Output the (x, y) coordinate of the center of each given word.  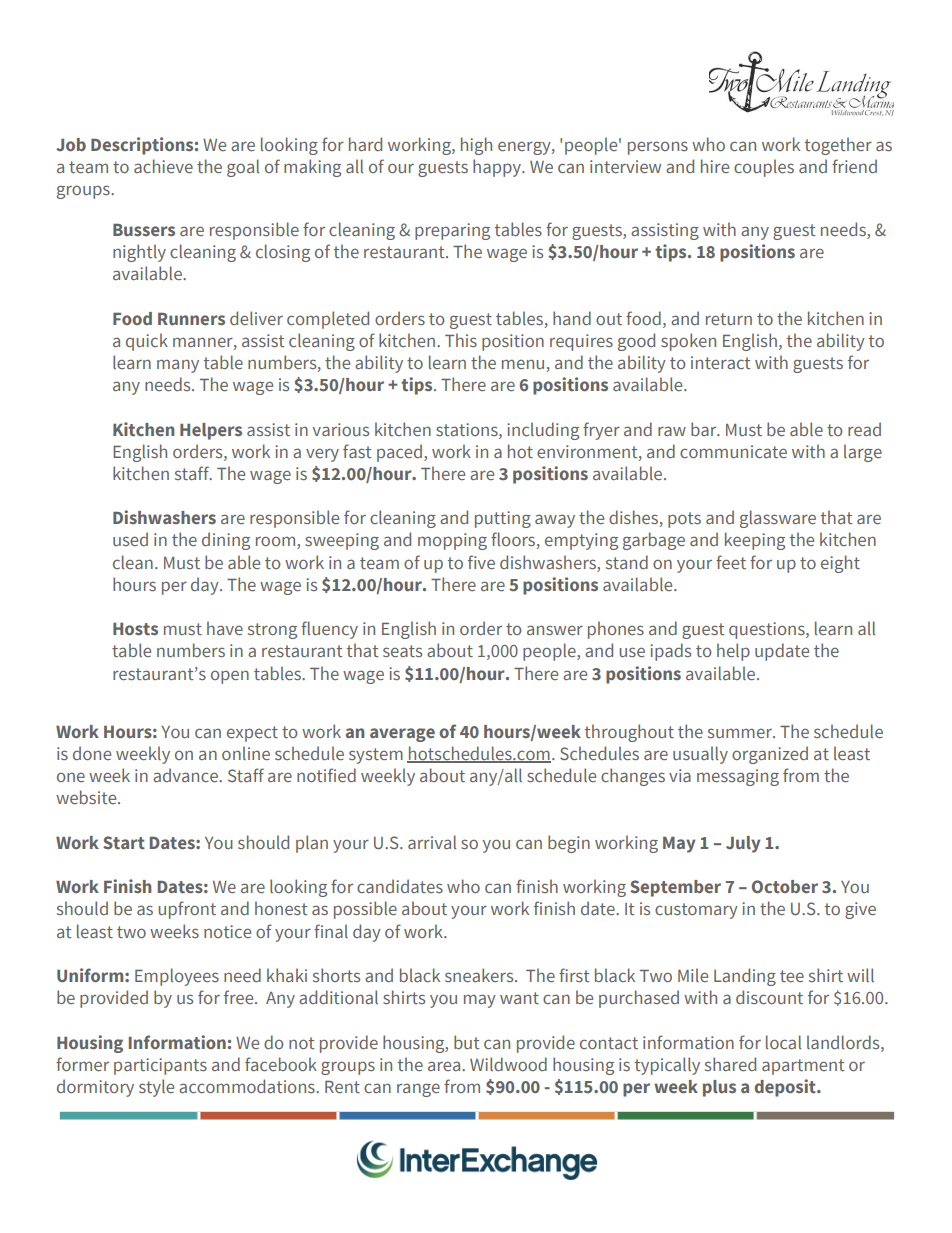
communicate (733, 451)
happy (498, 168)
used (130, 539)
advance (186, 775)
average (402, 735)
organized (770, 755)
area (445, 1066)
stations (468, 429)
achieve (163, 166)
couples (764, 168)
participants (160, 1066)
